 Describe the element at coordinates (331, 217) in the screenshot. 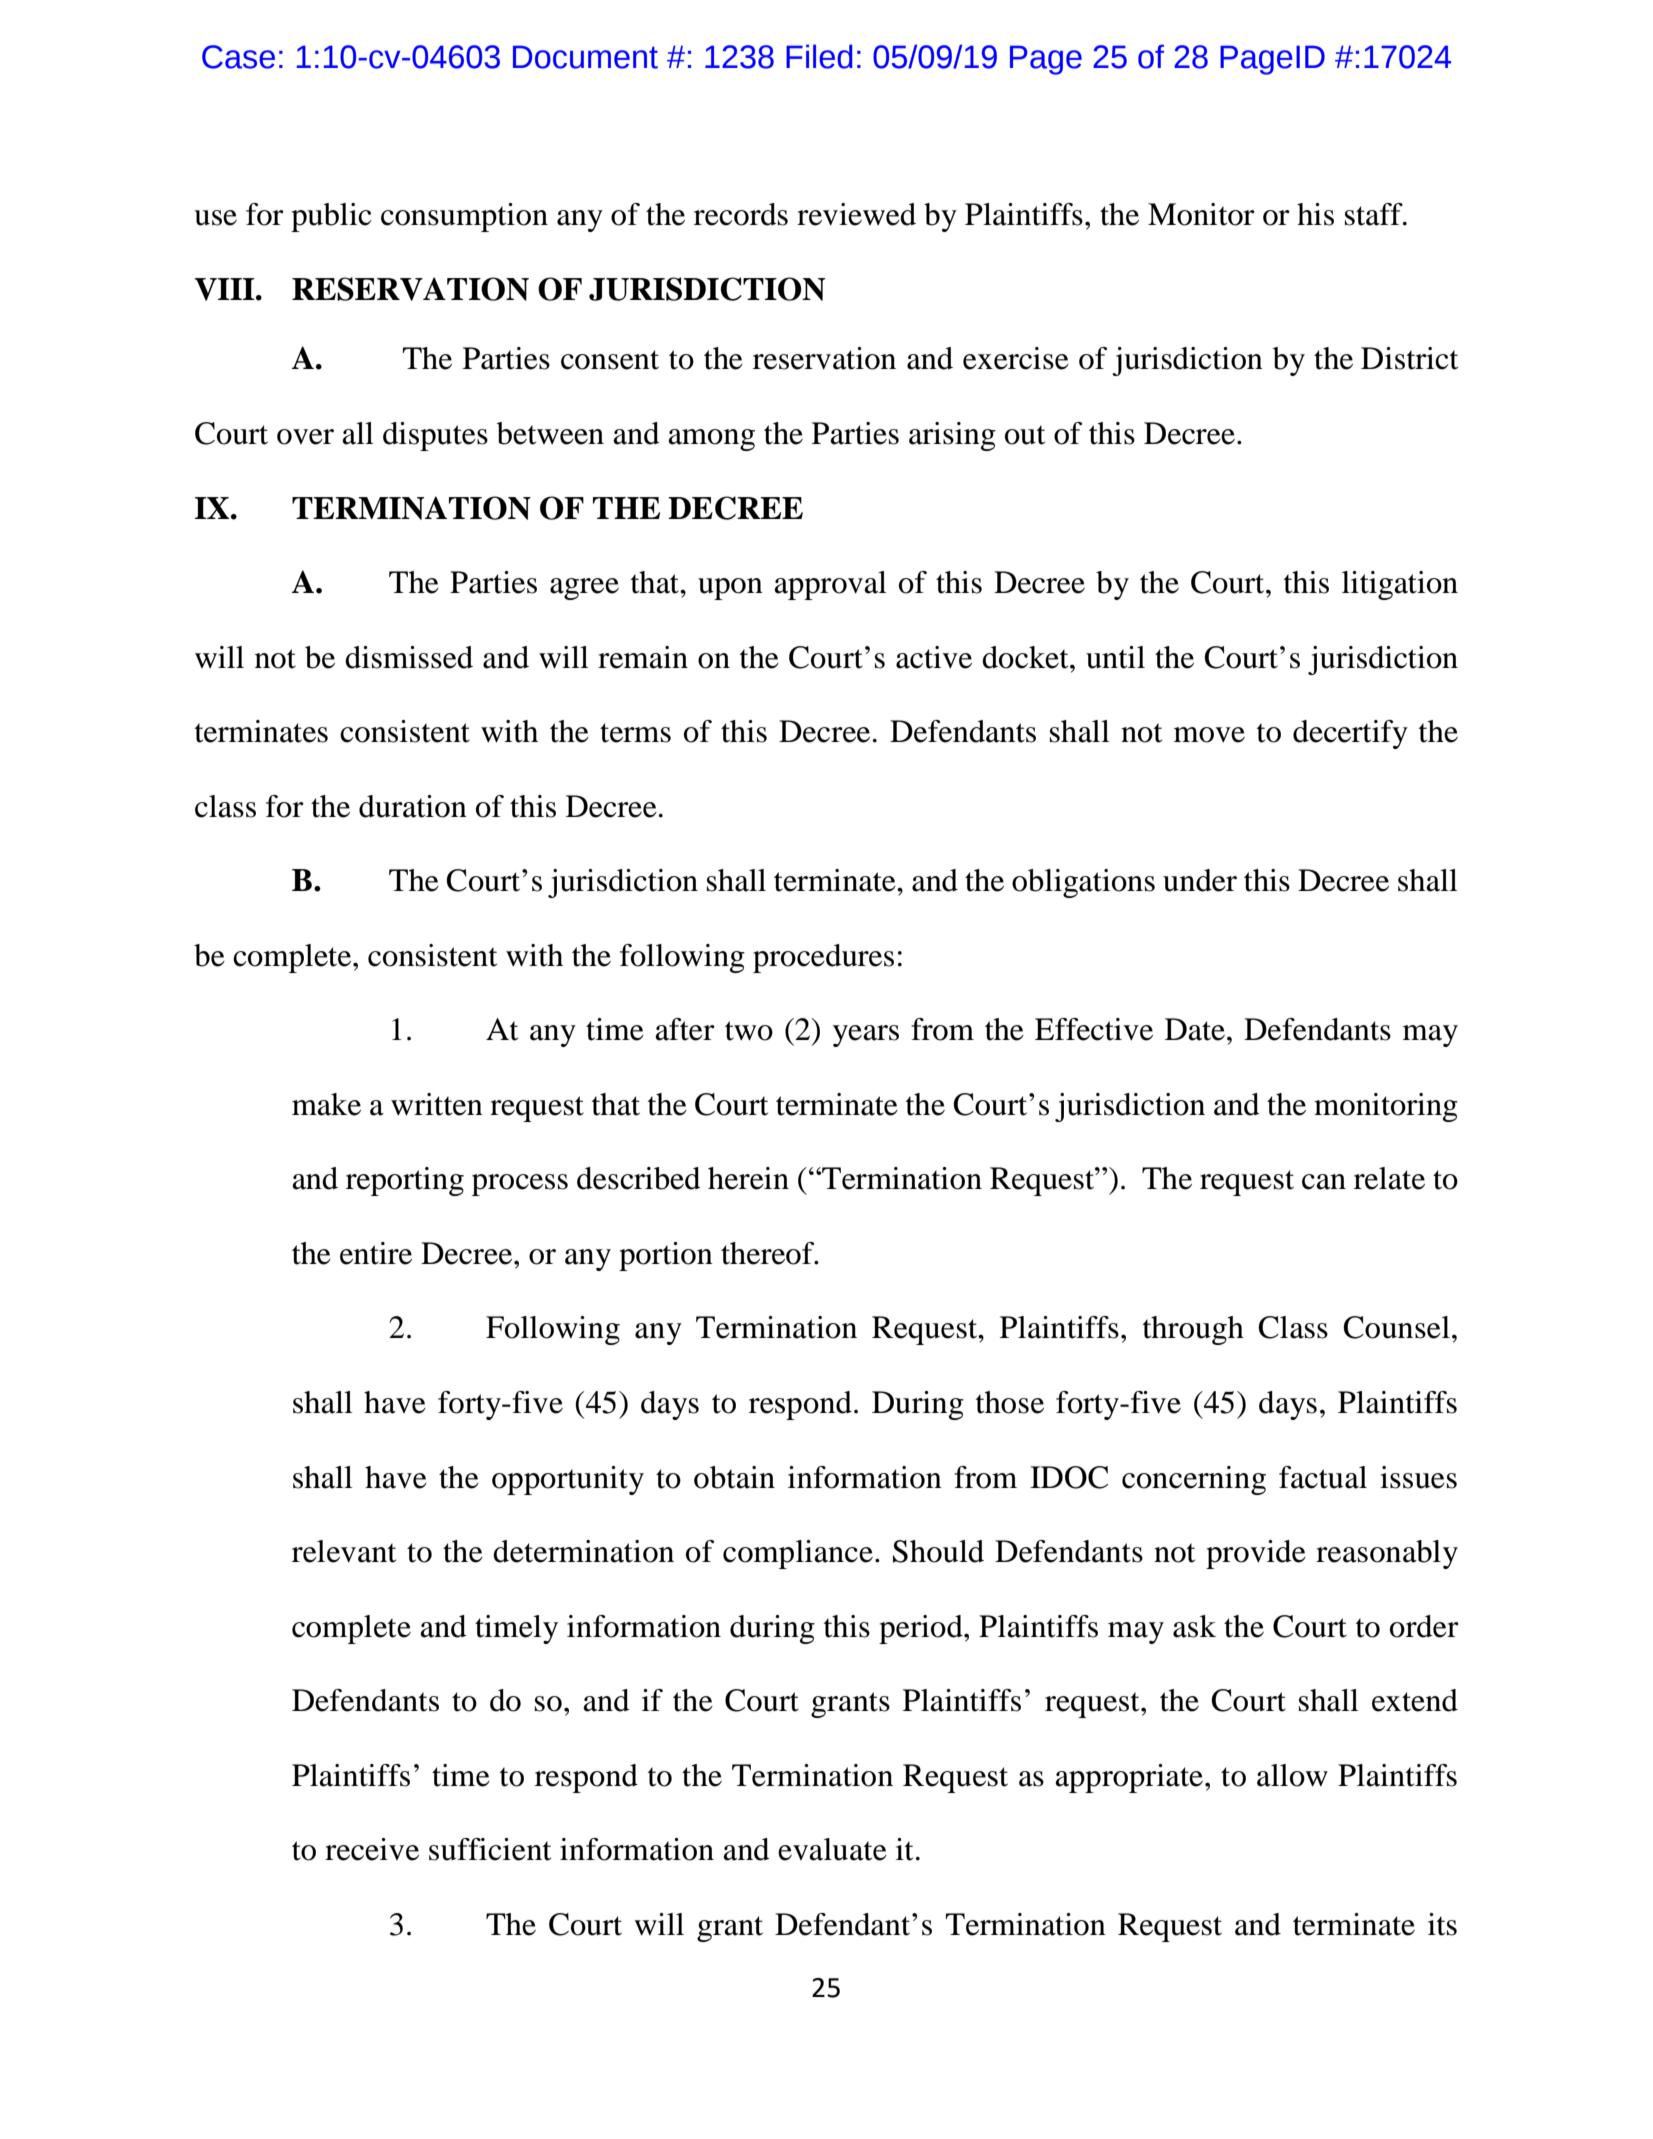

I see `public` at that location.
